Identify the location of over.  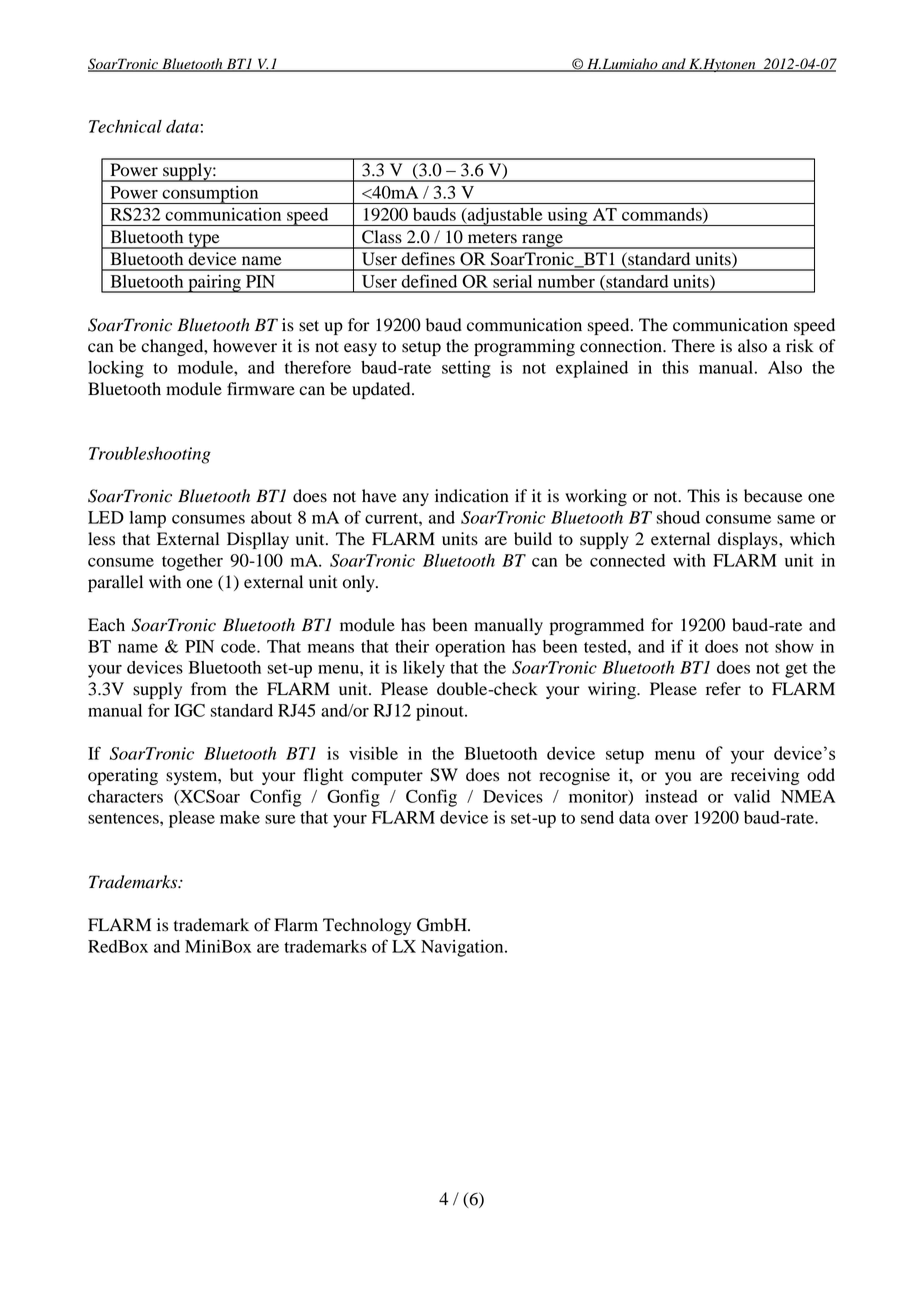
(671, 819).
